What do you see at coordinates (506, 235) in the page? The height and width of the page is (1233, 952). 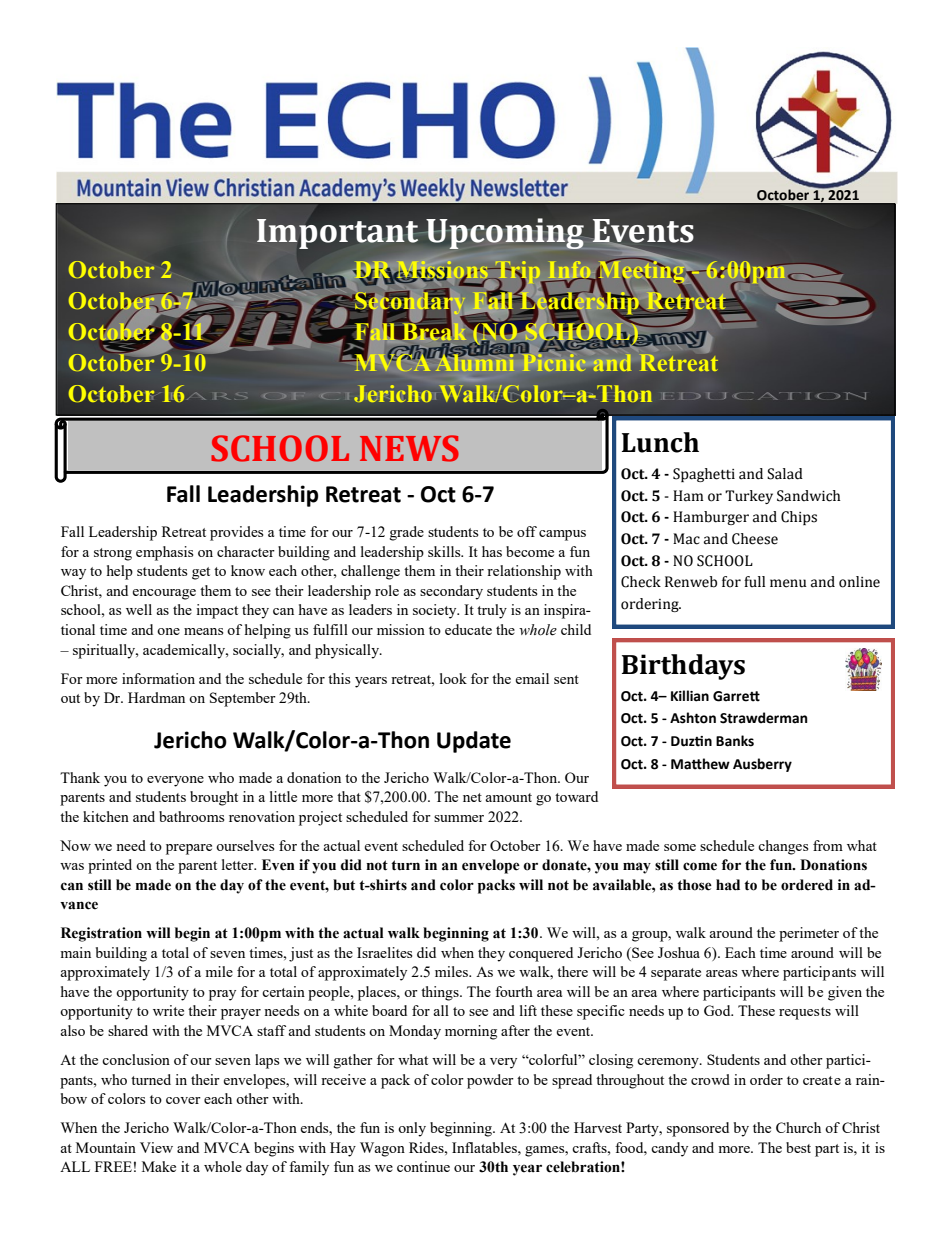 I see `Upcoming` at bounding box center [506, 235].
